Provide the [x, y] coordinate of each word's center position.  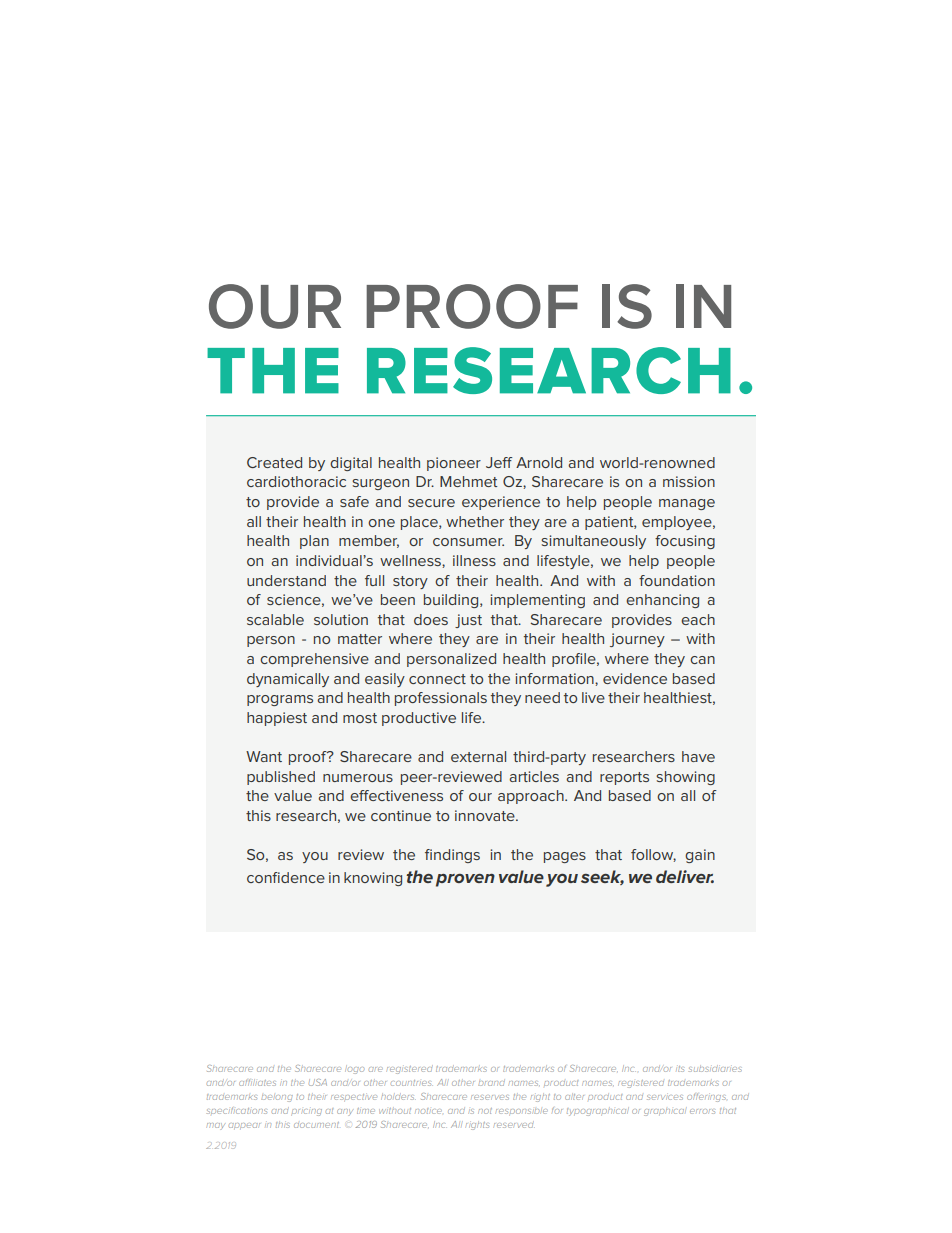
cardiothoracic [296, 481]
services [665, 1097]
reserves [490, 1097]
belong [277, 1098]
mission [689, 481]
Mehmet [468, 481]
